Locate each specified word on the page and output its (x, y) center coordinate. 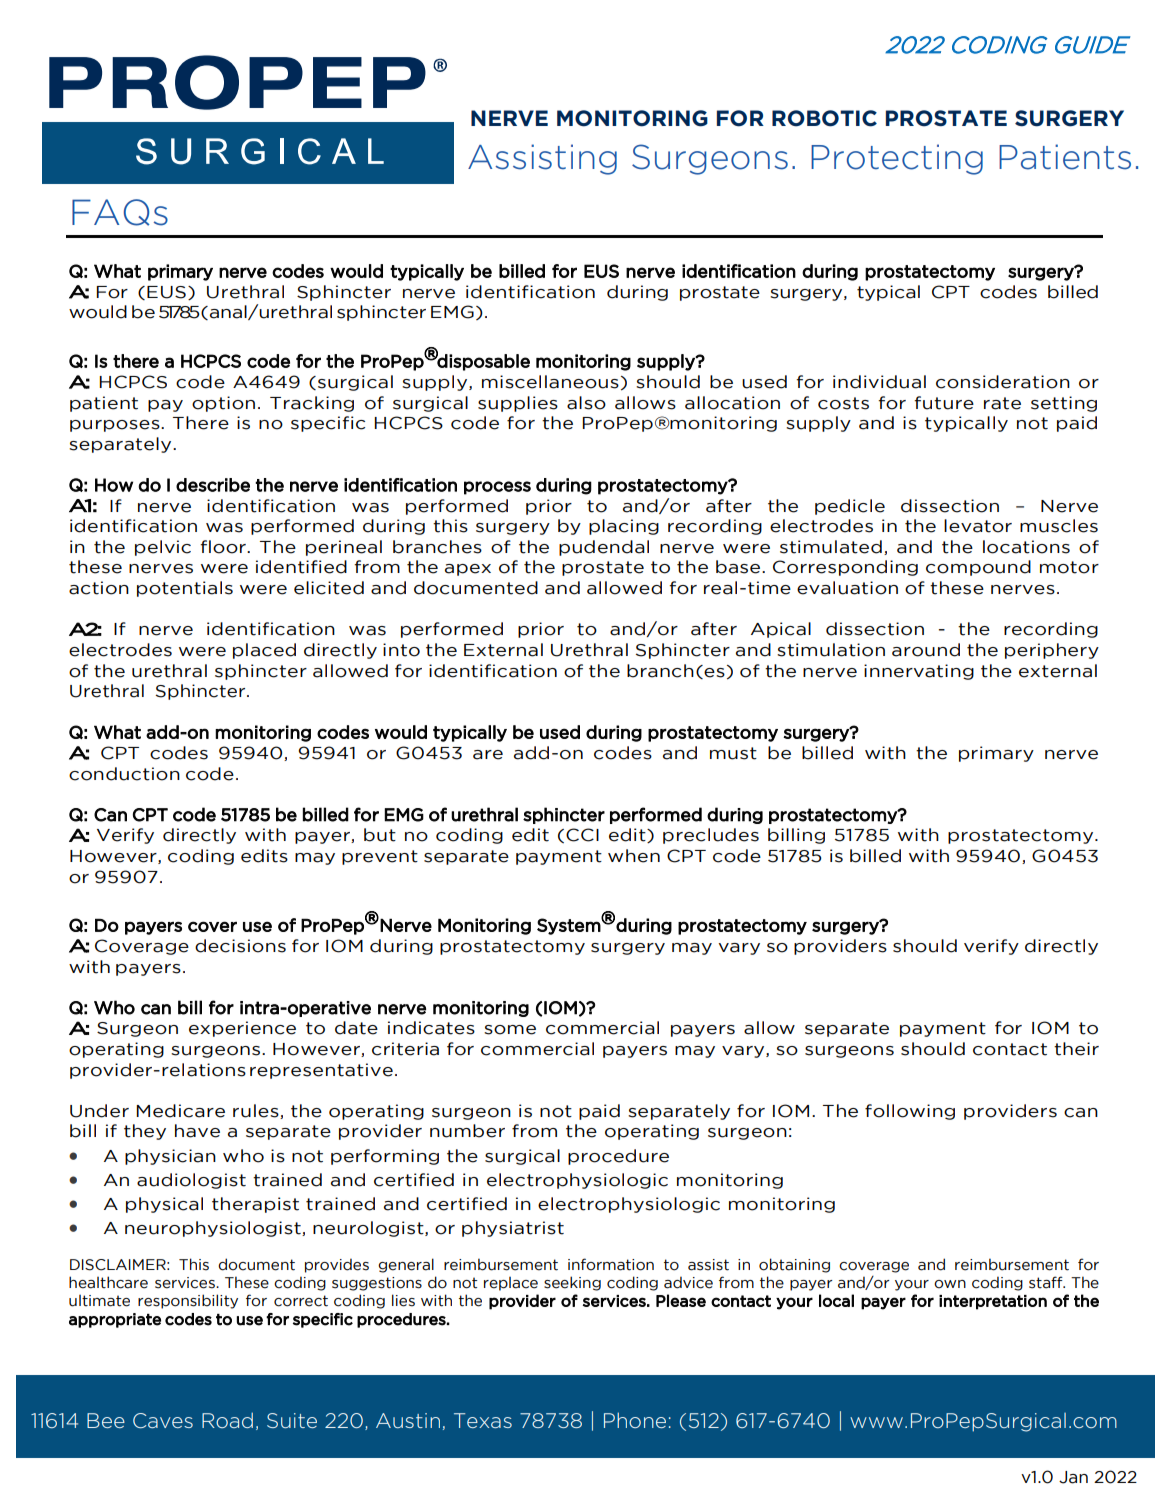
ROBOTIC (824, 118)
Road (227, 1420)
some (510, 1030)
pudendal (604, 548)
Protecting (897, 159)
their (1076, 1049)
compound (978, 568)
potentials (185, 589)
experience (242, 1029)
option (223, 404)
